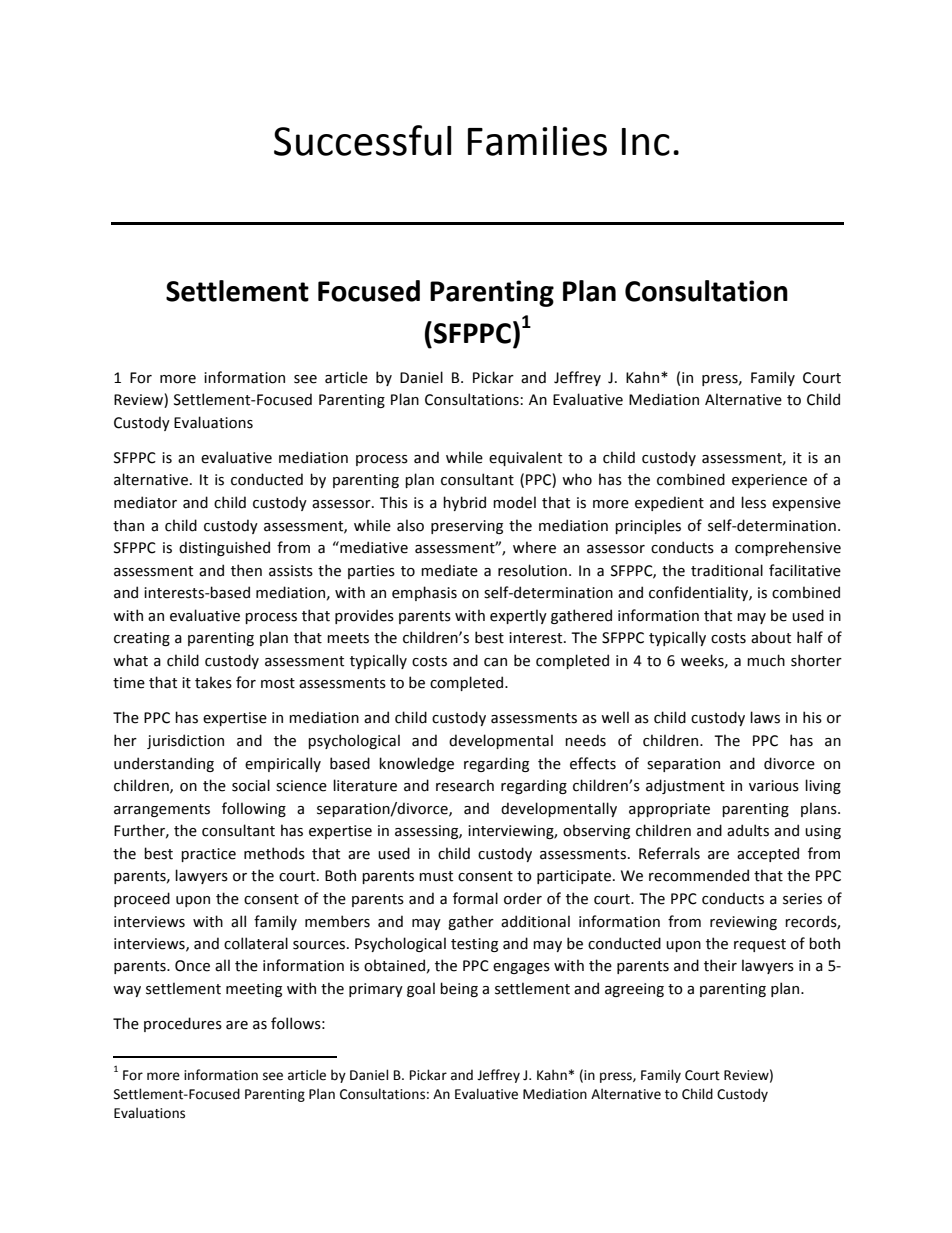  What do you see at coordinates (362, 140) in the page?
I see `Successful` at bounding box center [362, 140].
